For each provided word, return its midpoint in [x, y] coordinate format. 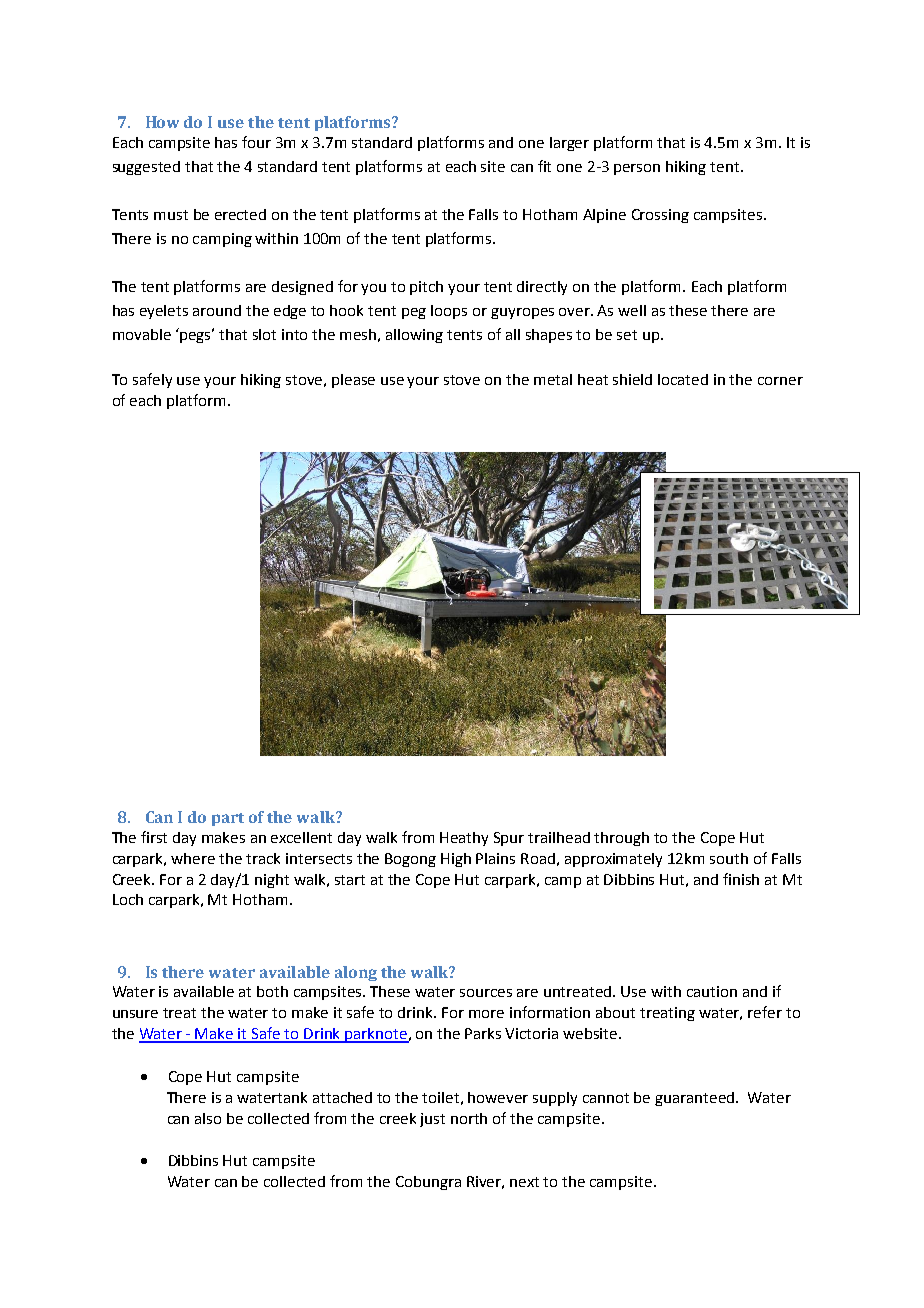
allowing [414, 336]
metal [553, 379]
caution [712, 991]
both [272, 991]
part [228, 819]
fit [544, 166]
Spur [509, 839]
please [353, 381]
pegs [197, 336]
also [208, 1118]
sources [486, 993]
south [729, 858]
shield [632, 379]
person [637, 169]
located [683, 379]
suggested [146, 168]
